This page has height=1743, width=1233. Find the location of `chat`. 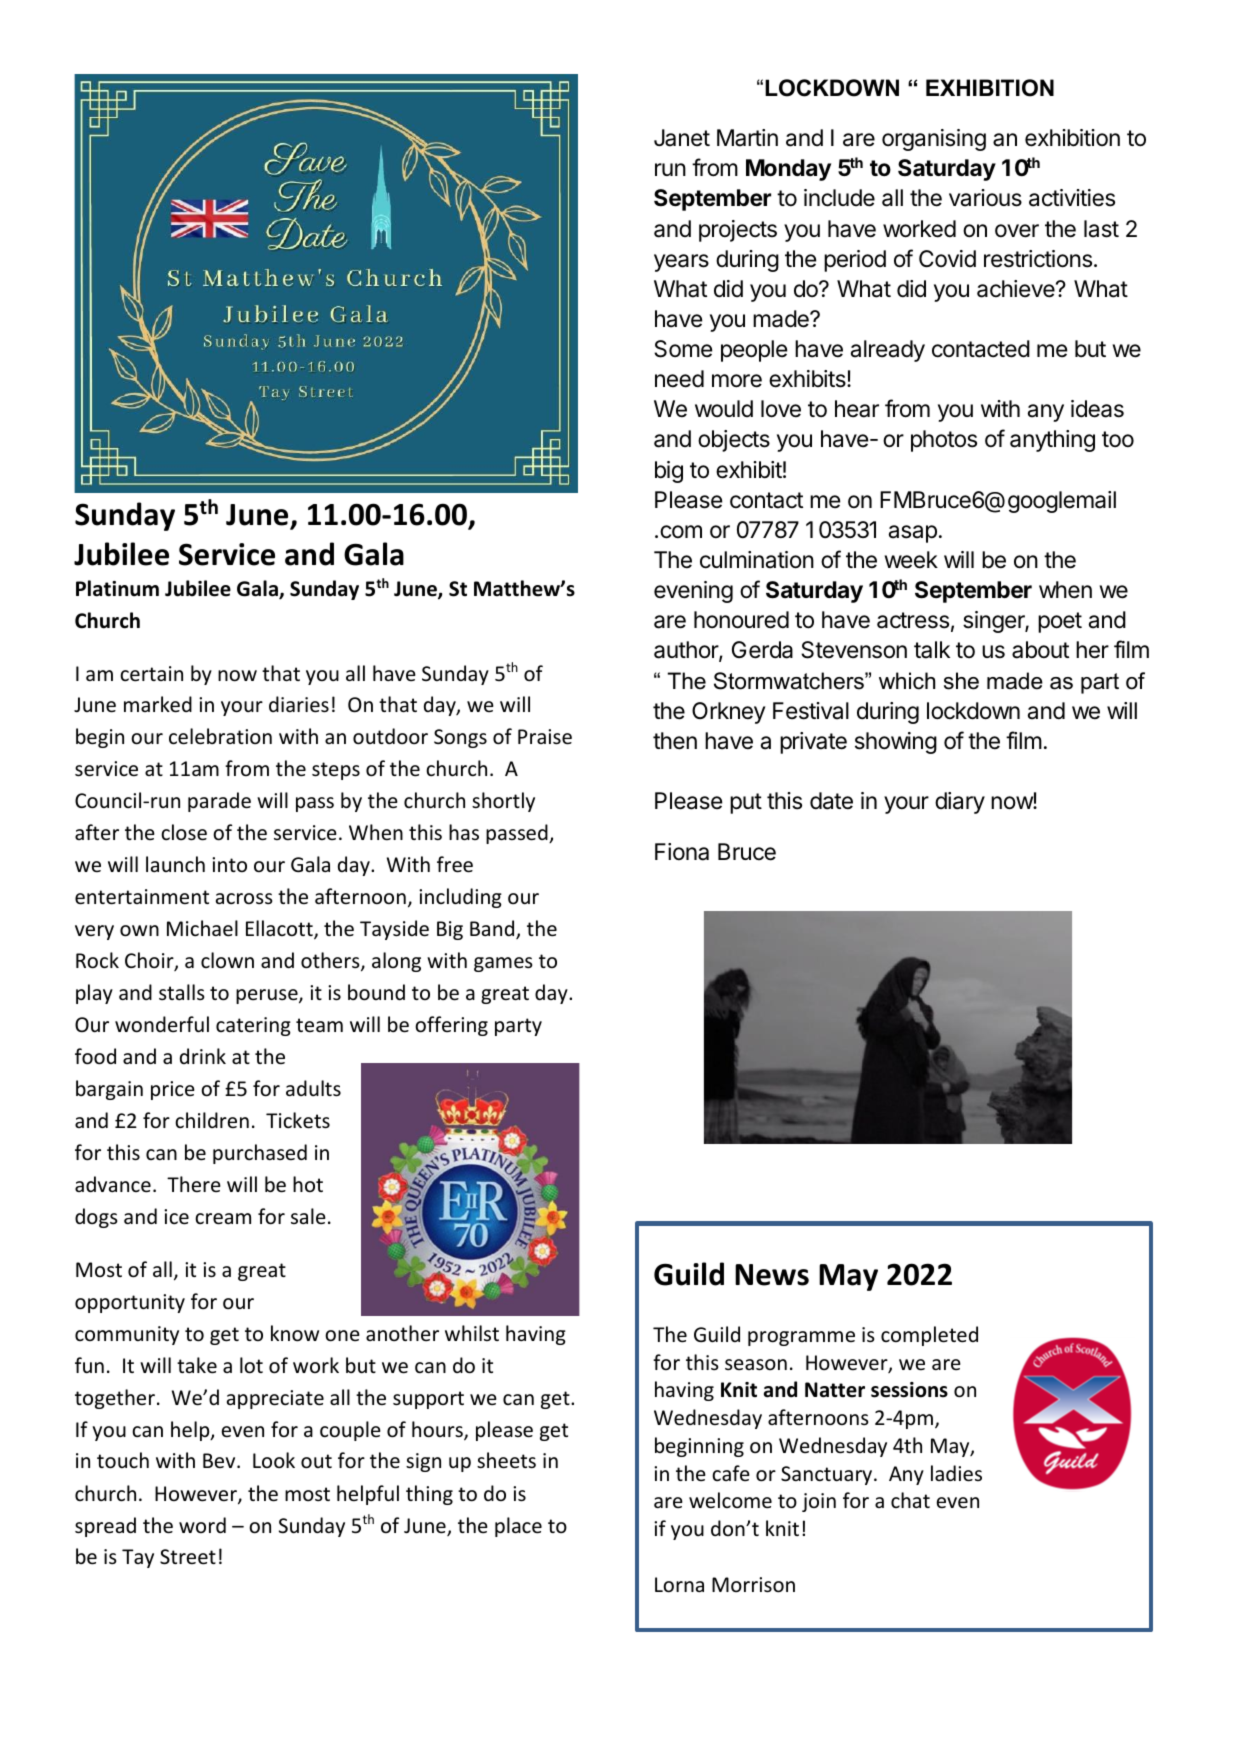

chat is located at coordinates (910, 1500).
